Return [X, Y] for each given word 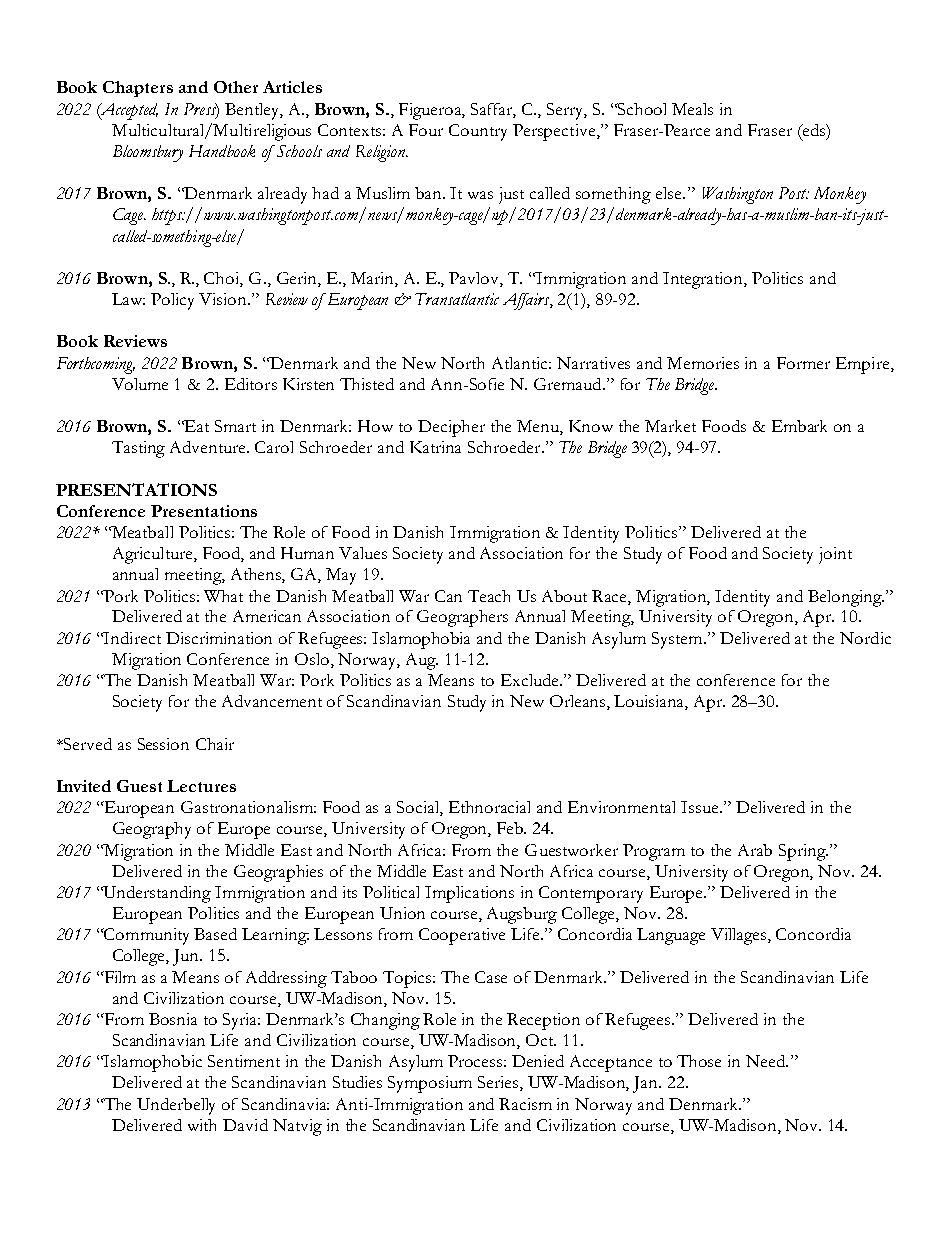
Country [478, 132]
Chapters [138, 89]
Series [499, 1083]
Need [767, 1061]
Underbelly [176, 1106]
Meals [692, 109]
